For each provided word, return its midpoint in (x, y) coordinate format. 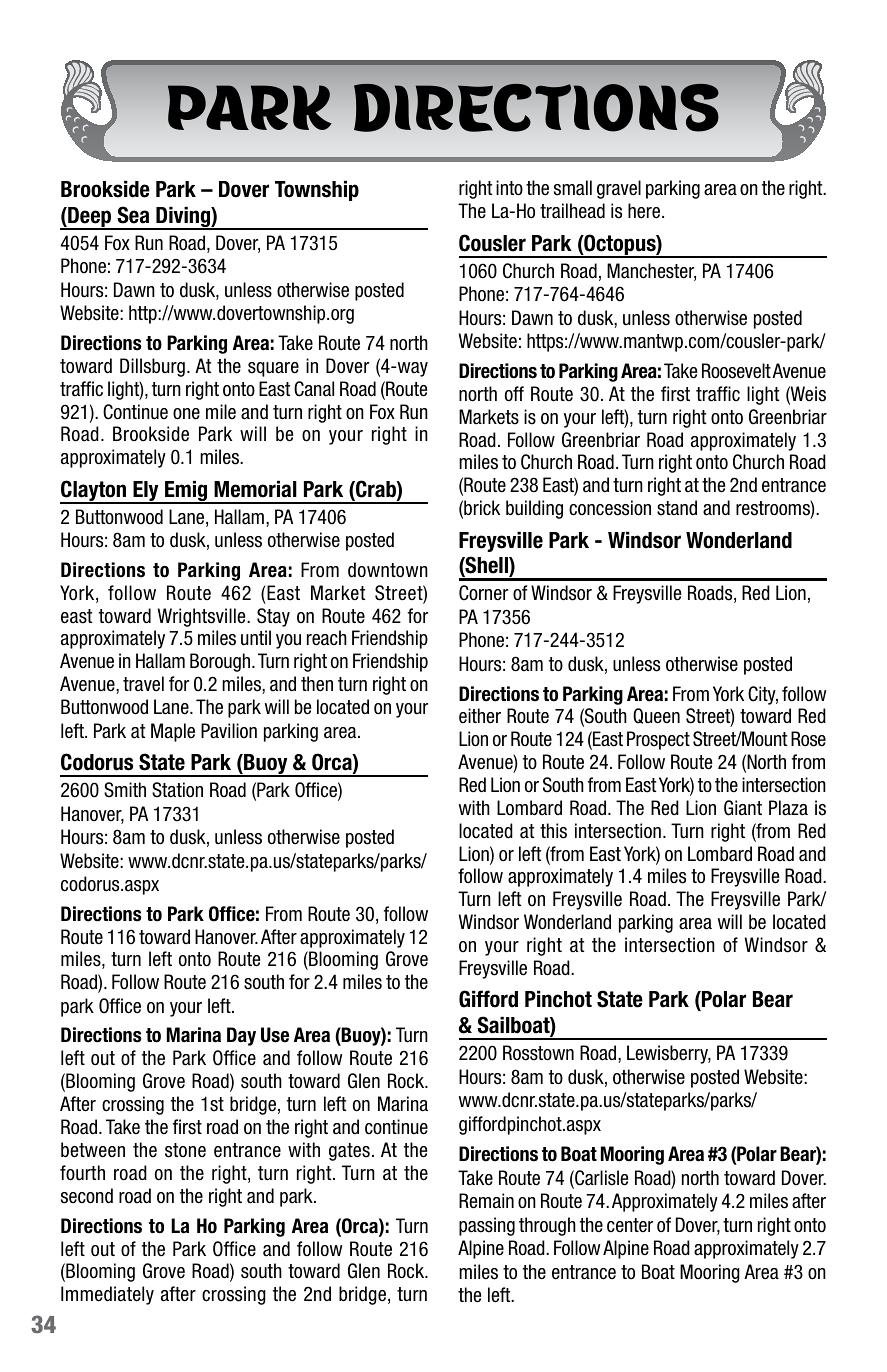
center (630, 1225)
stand (677, 508)
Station (177, 790)
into (509, 188)
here (645, 211)
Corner (483, 593)
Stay (273, 617)
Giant (743, 808)
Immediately (107, 1295)
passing (487, 1226)
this (553, 831)
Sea (133, 215)
